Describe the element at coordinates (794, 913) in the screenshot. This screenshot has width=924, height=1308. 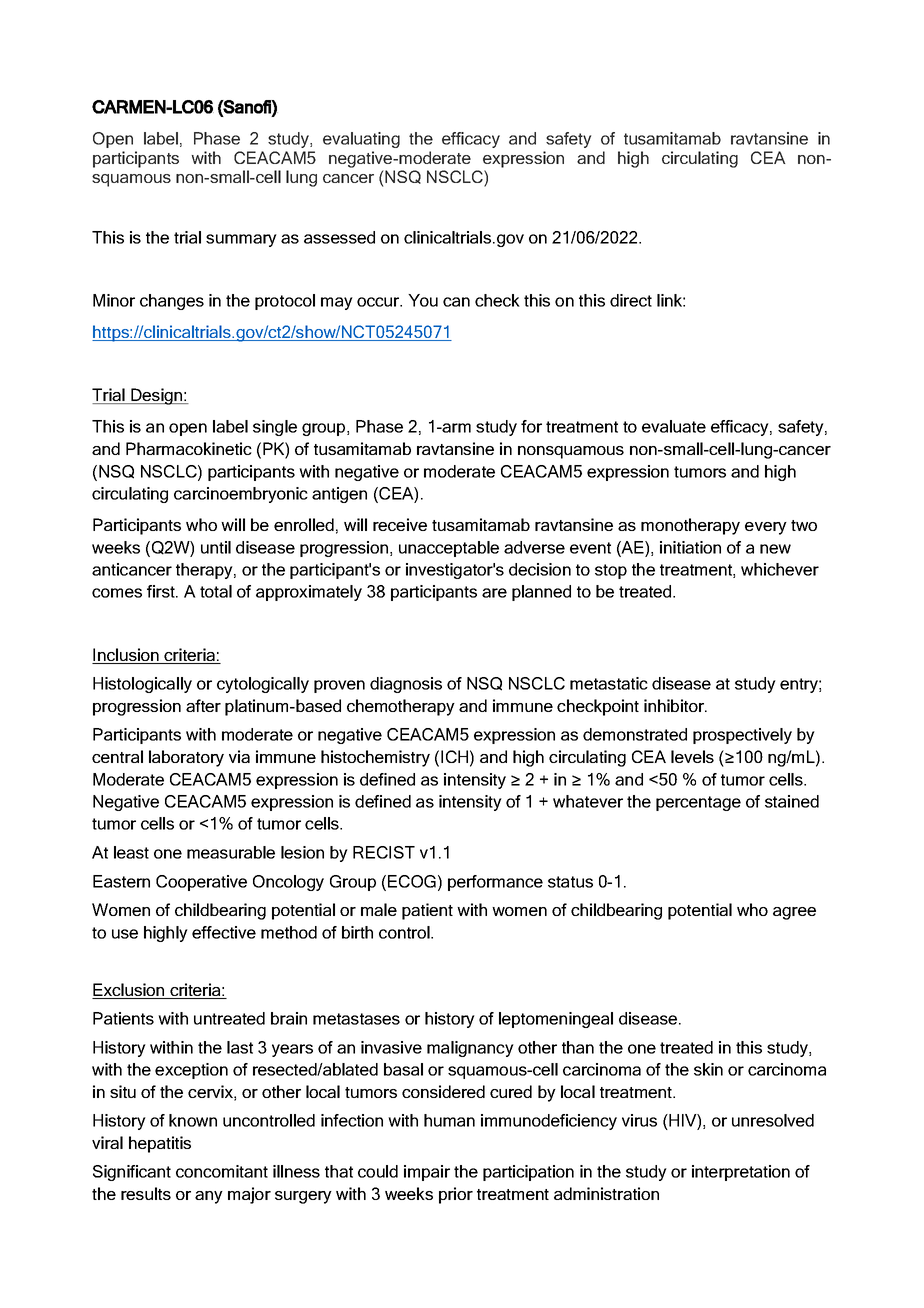
I see `agree` at that location.
